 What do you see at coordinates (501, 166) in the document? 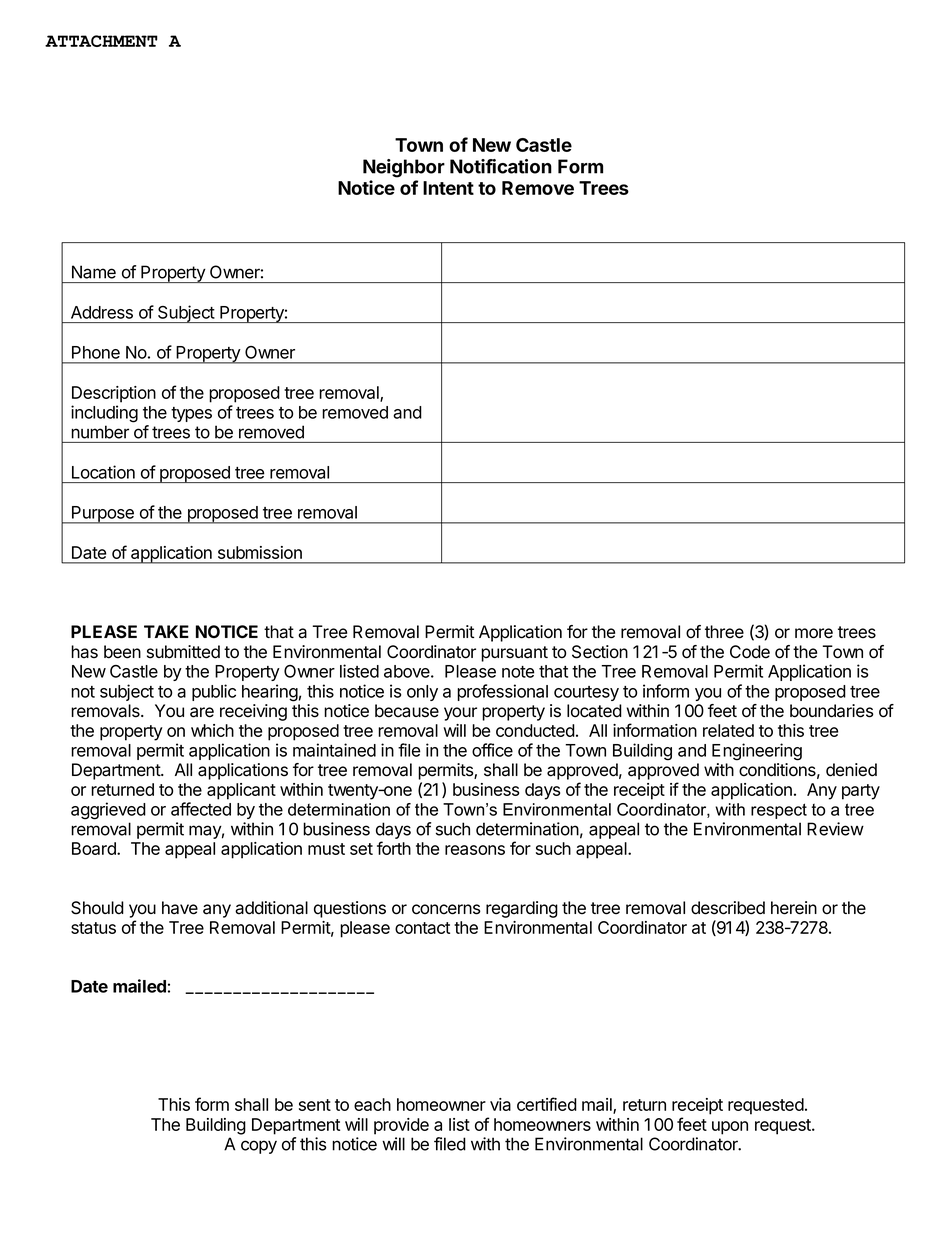
I see `Notification` at bounding box center [501, 166].
